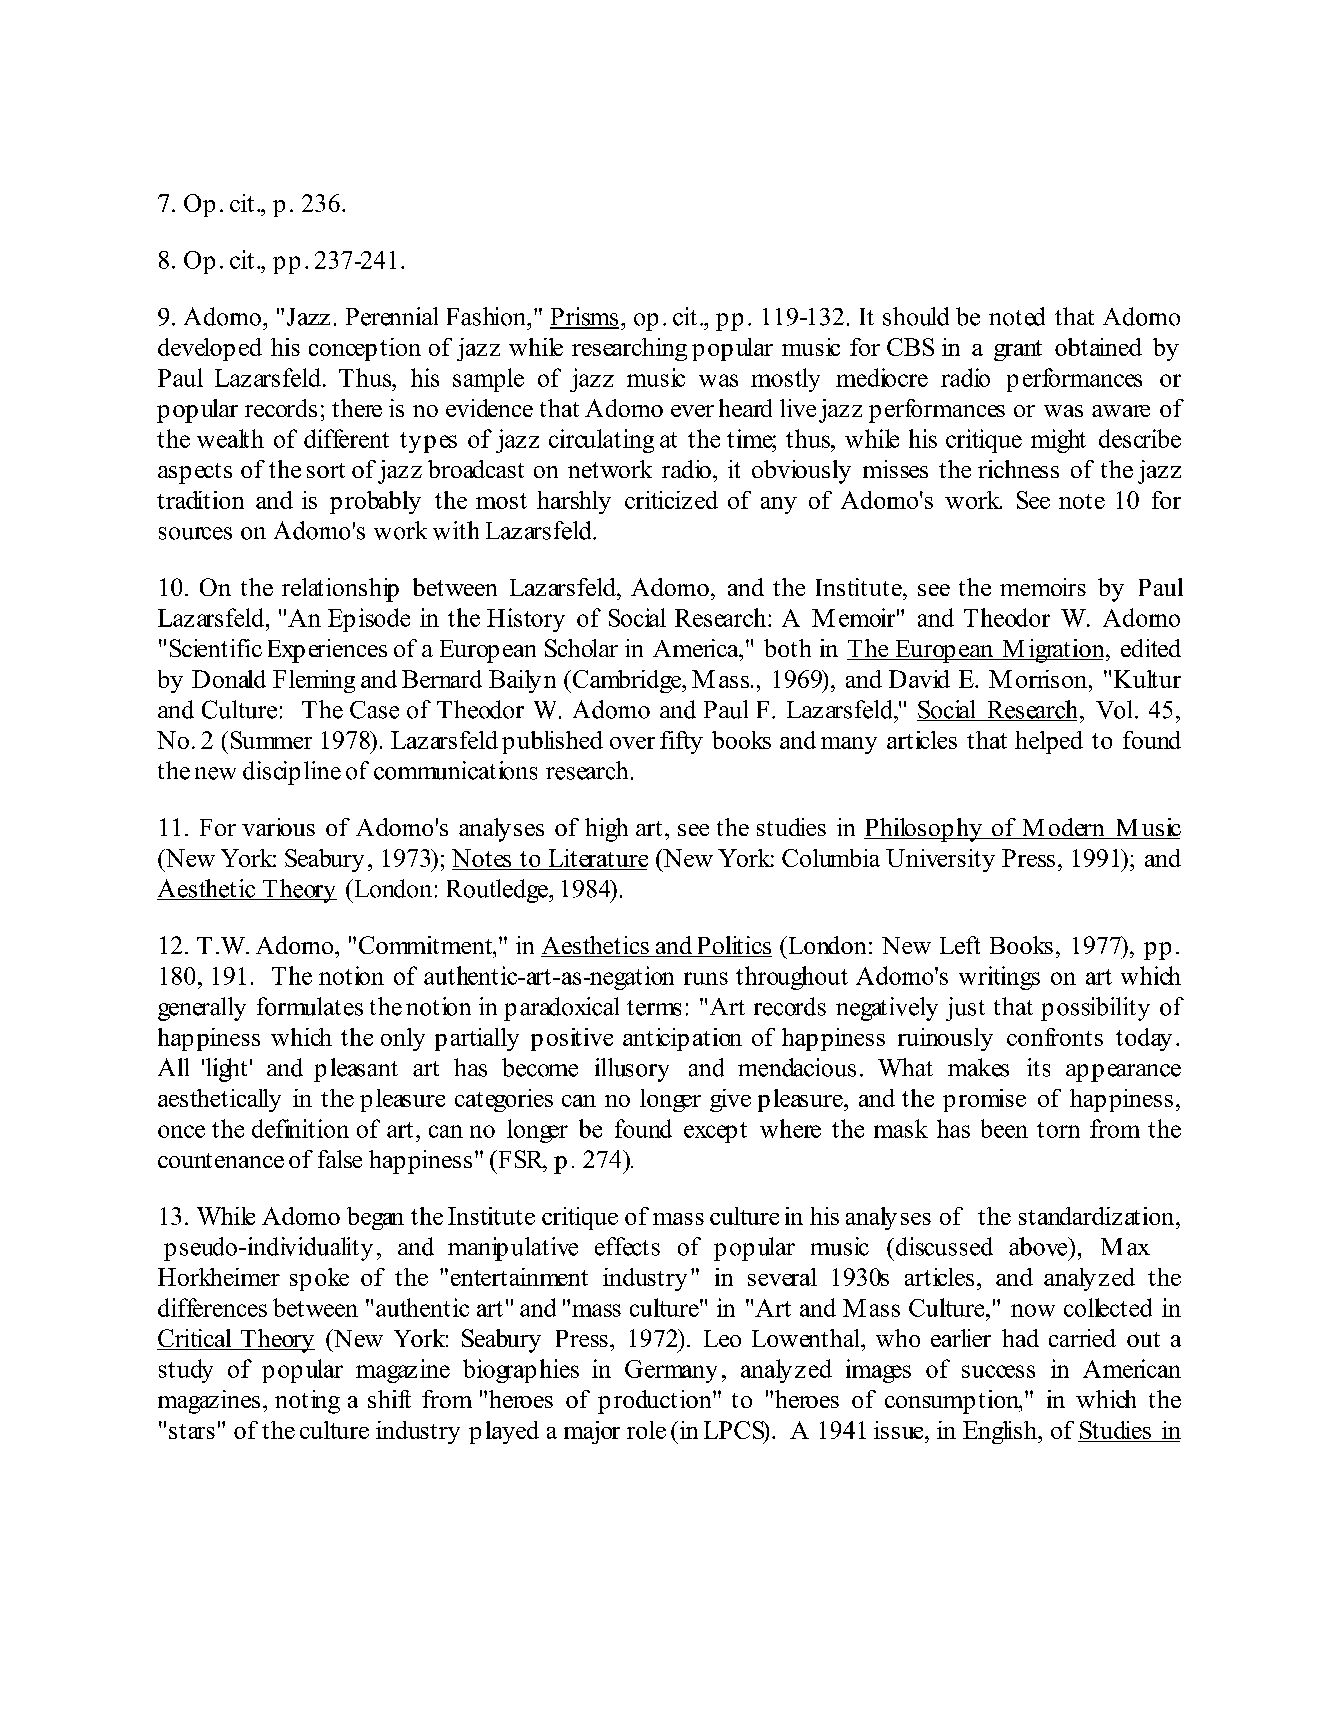 The height and width of the screenshot is (1729, 1336). What do you see at coordinates (1018, 350) in the screenshot?
I see `grant` at bounding box center [1018, 350].
